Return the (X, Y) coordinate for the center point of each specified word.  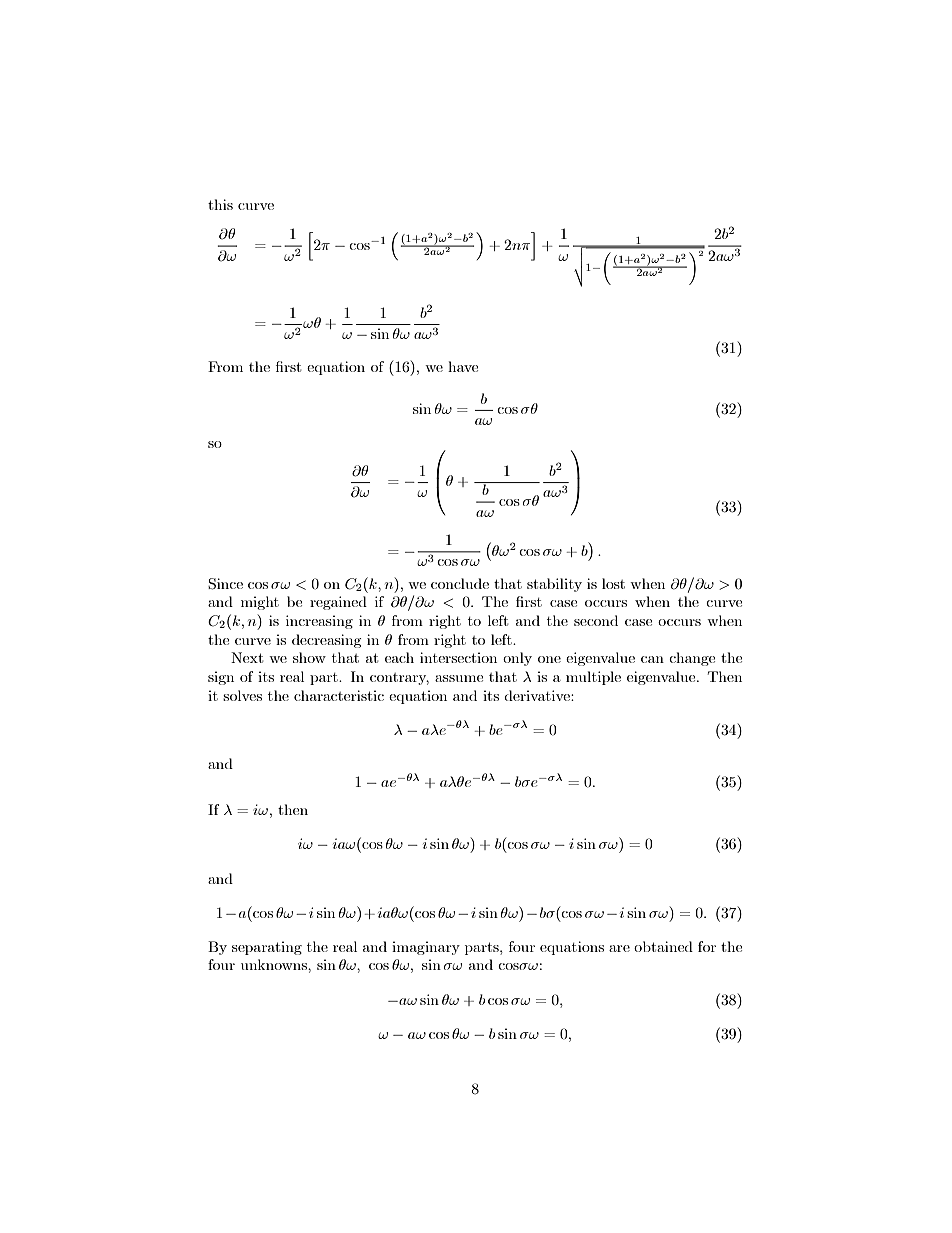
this (220, 204)
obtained (663, 946)
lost (613, 583)
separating (267, 948)
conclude (460, 583)
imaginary (426, 948)
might (260, 603)
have (463, 366)
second (596, 620)
